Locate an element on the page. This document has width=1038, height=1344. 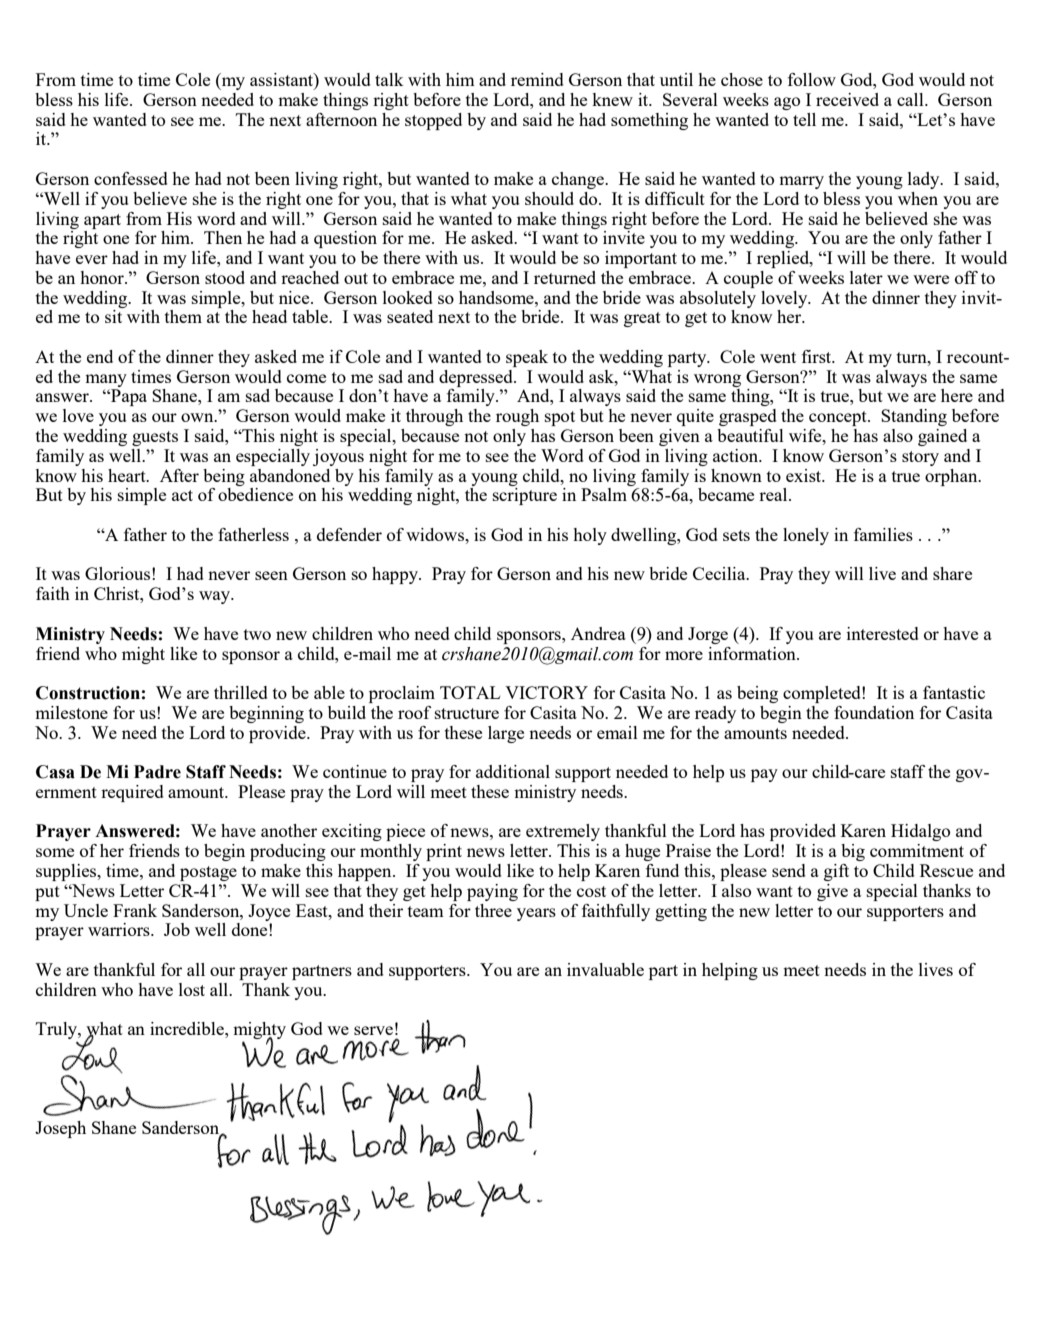
Padre is located at coordinates (157, 772).
